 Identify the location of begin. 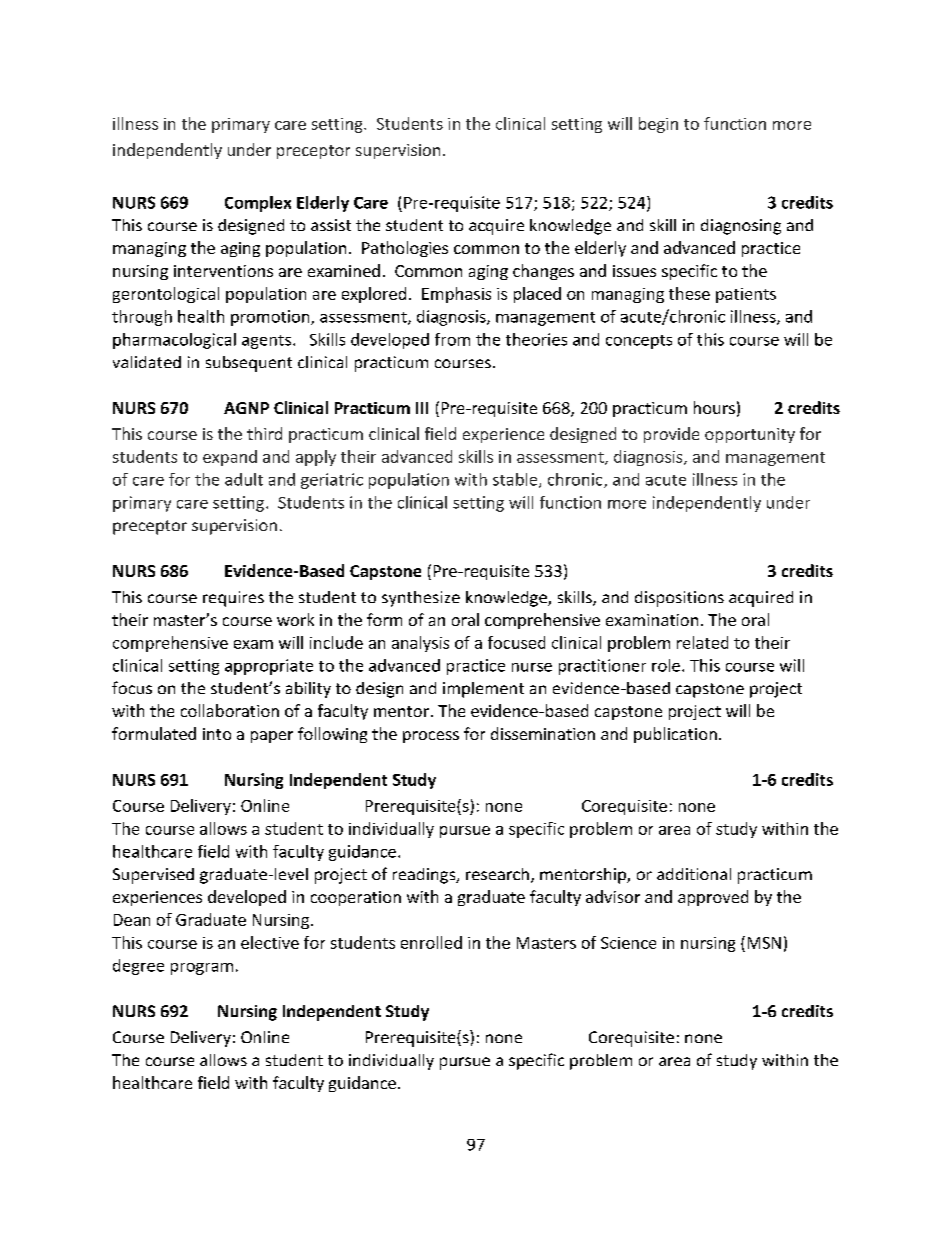
(658, 125).
